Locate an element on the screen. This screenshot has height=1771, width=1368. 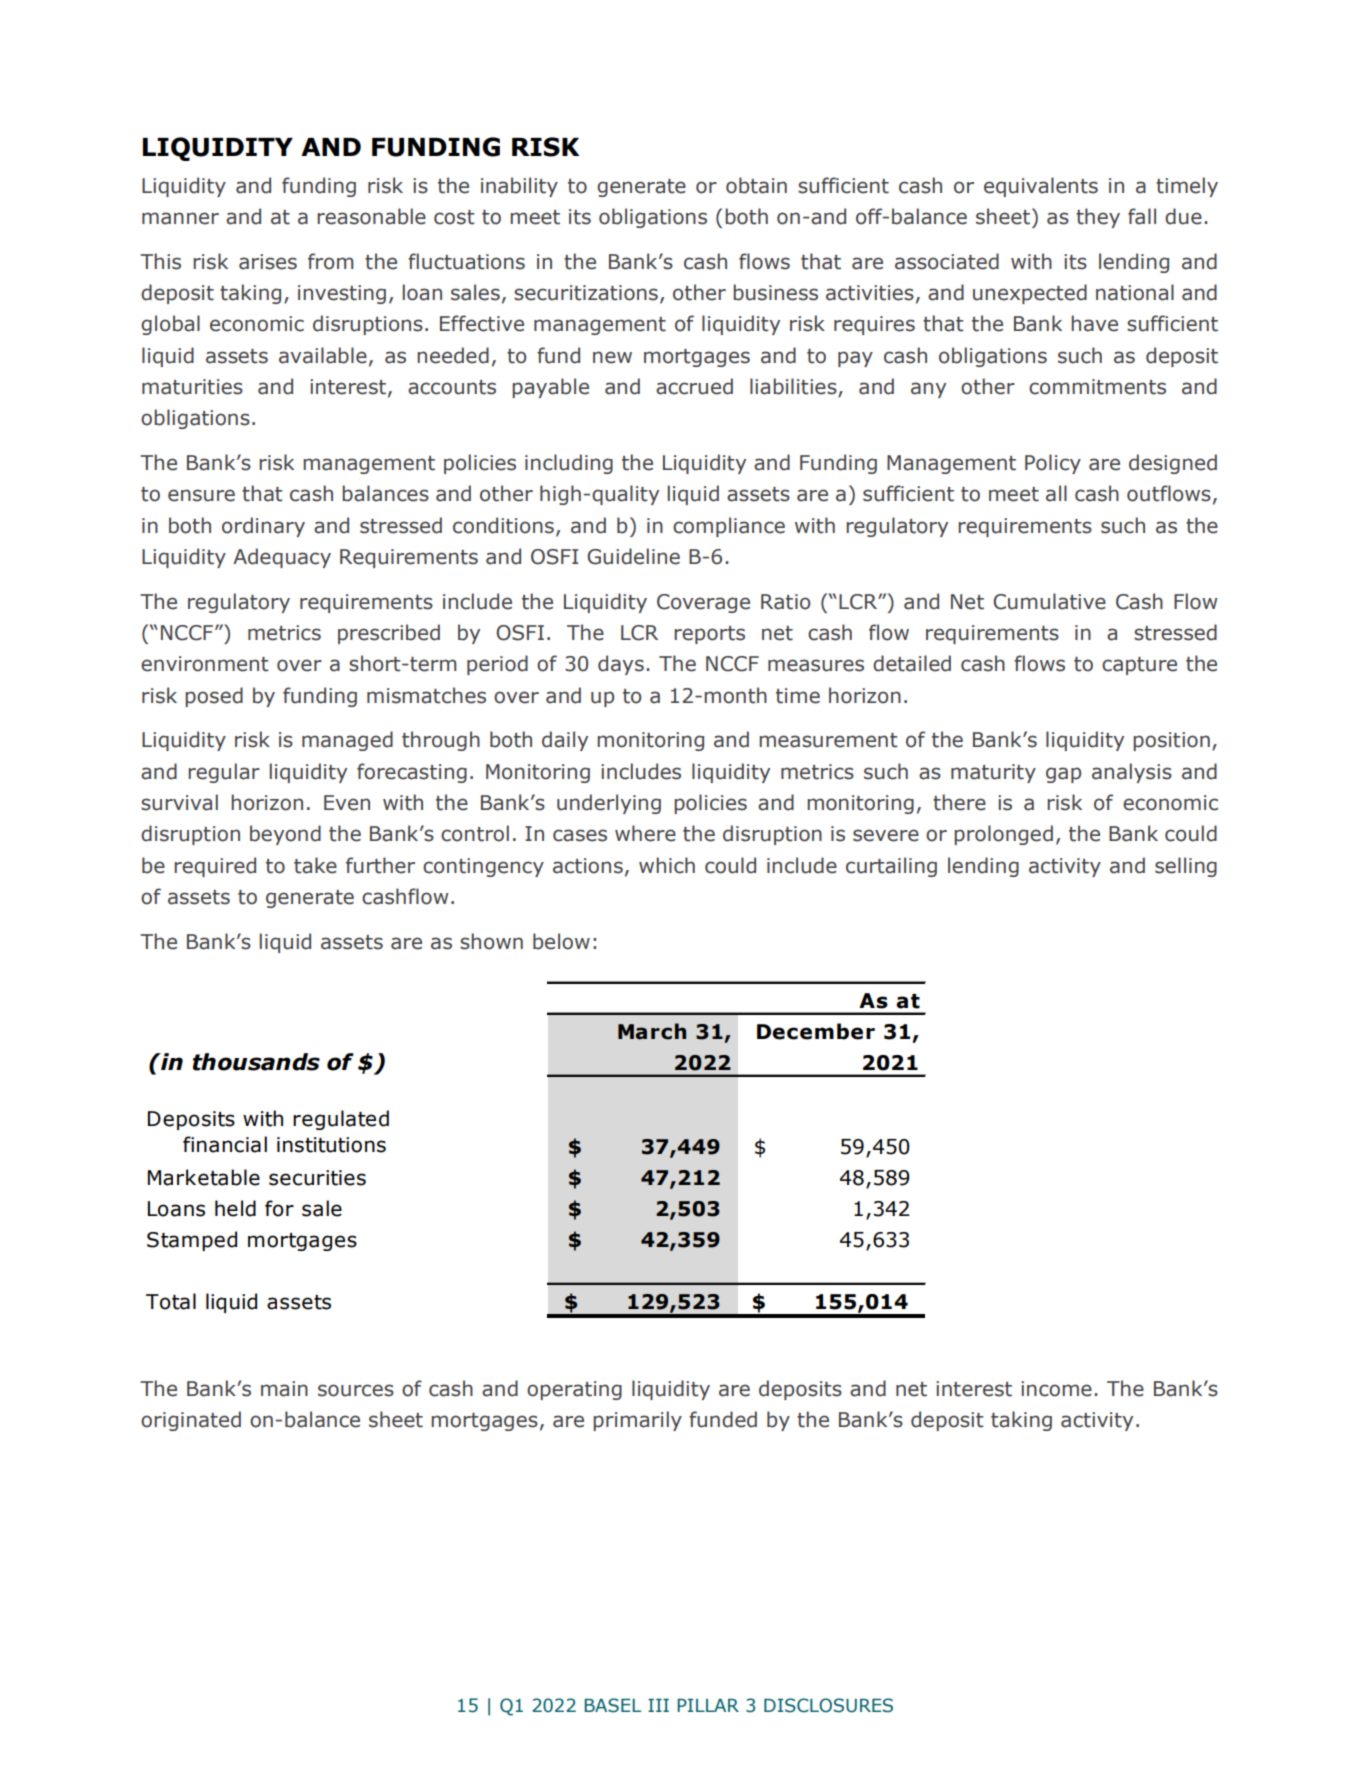
III is located at coordinates (658, 1705).
